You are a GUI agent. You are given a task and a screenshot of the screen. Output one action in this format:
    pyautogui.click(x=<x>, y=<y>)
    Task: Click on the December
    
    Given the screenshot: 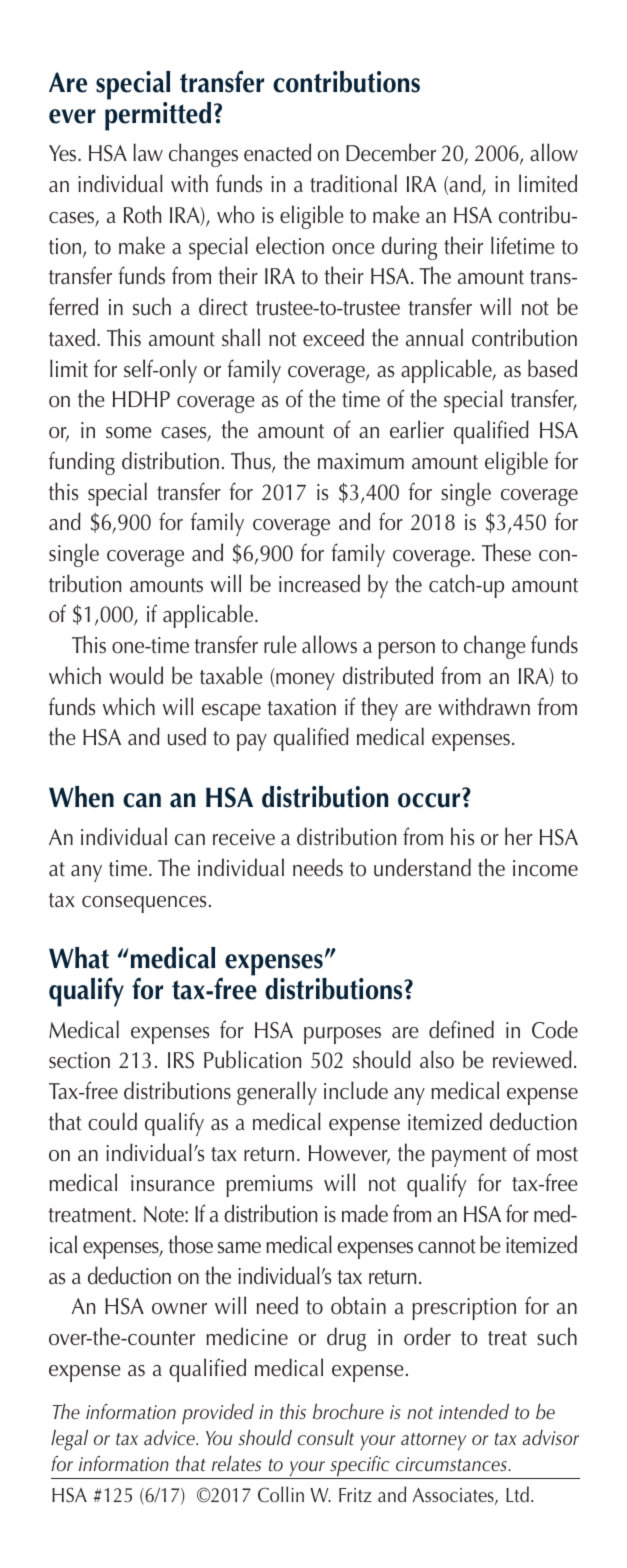 What is the action you would take?
    pyautogui.click(x=391, y=152)
